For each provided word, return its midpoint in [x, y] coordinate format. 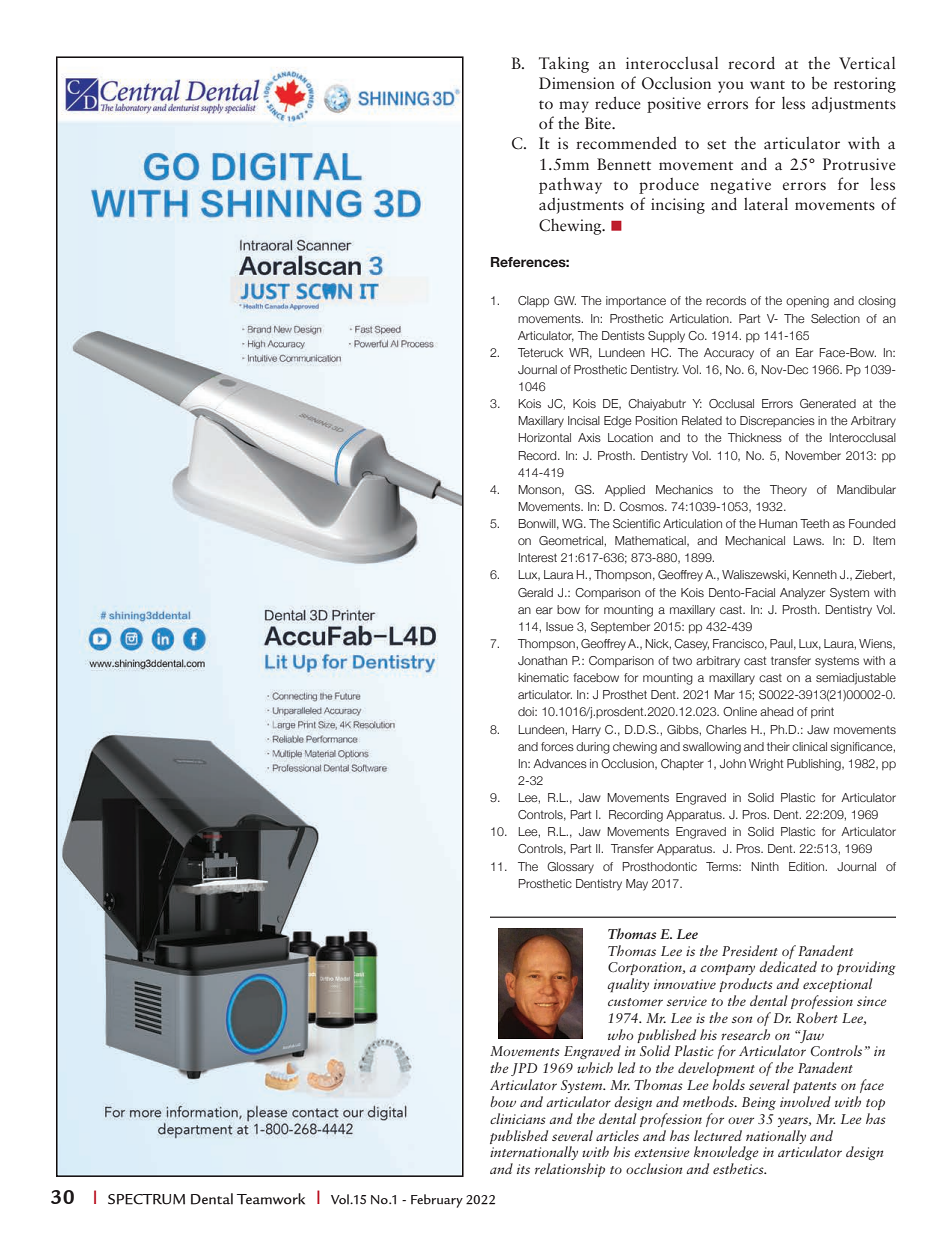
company [728, 969]
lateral [766, 204]
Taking [564, 64]
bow [503, 1101]
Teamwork [271, 1199]
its [523, 1169]
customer [635, 1002]
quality [628, 985]
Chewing [571, 227]
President [750, 950]
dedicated [788, 966]
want [767, 84]
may [574, 107]
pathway [570, 185]
